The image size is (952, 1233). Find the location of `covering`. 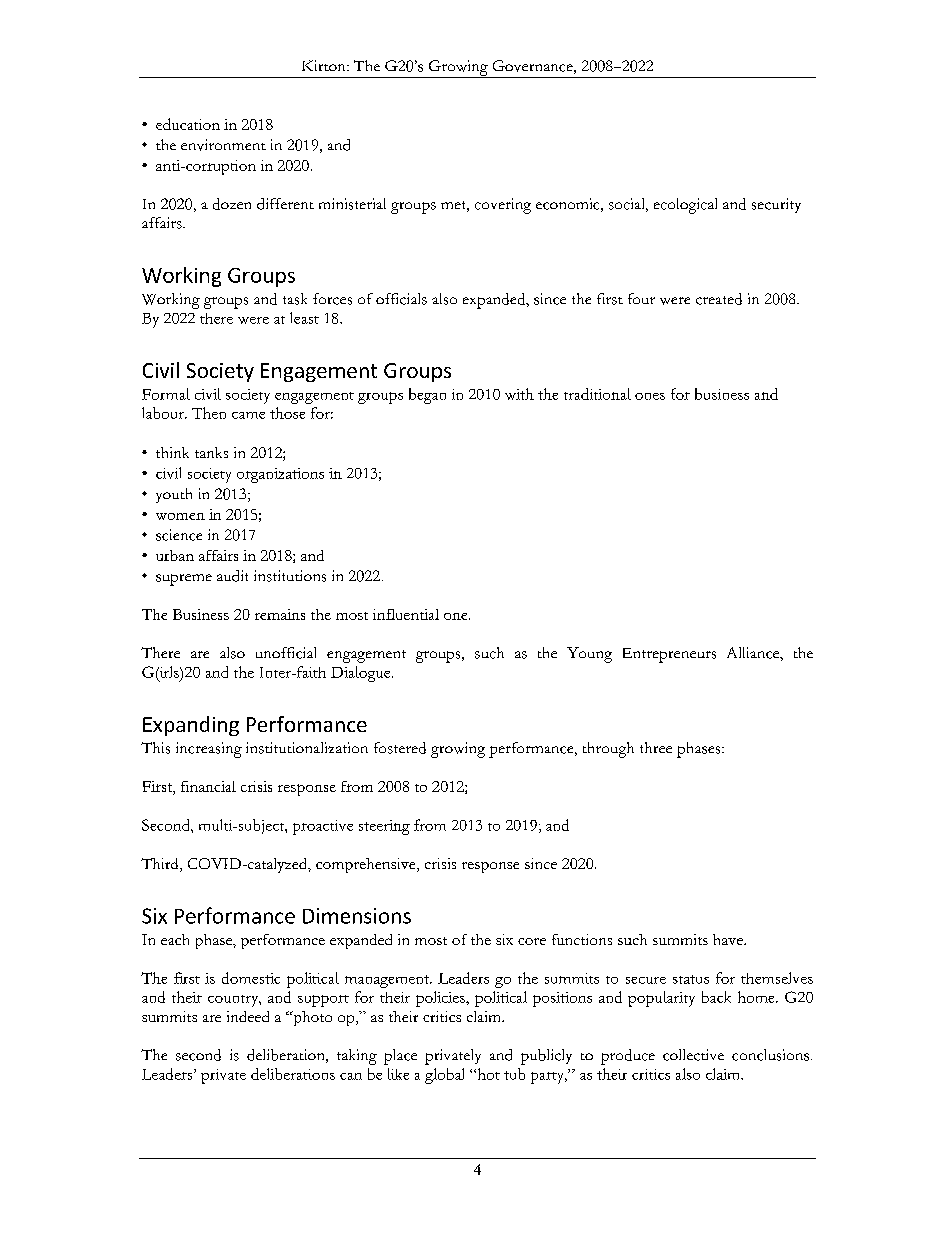

covering is located at coordinates (503, 206).
